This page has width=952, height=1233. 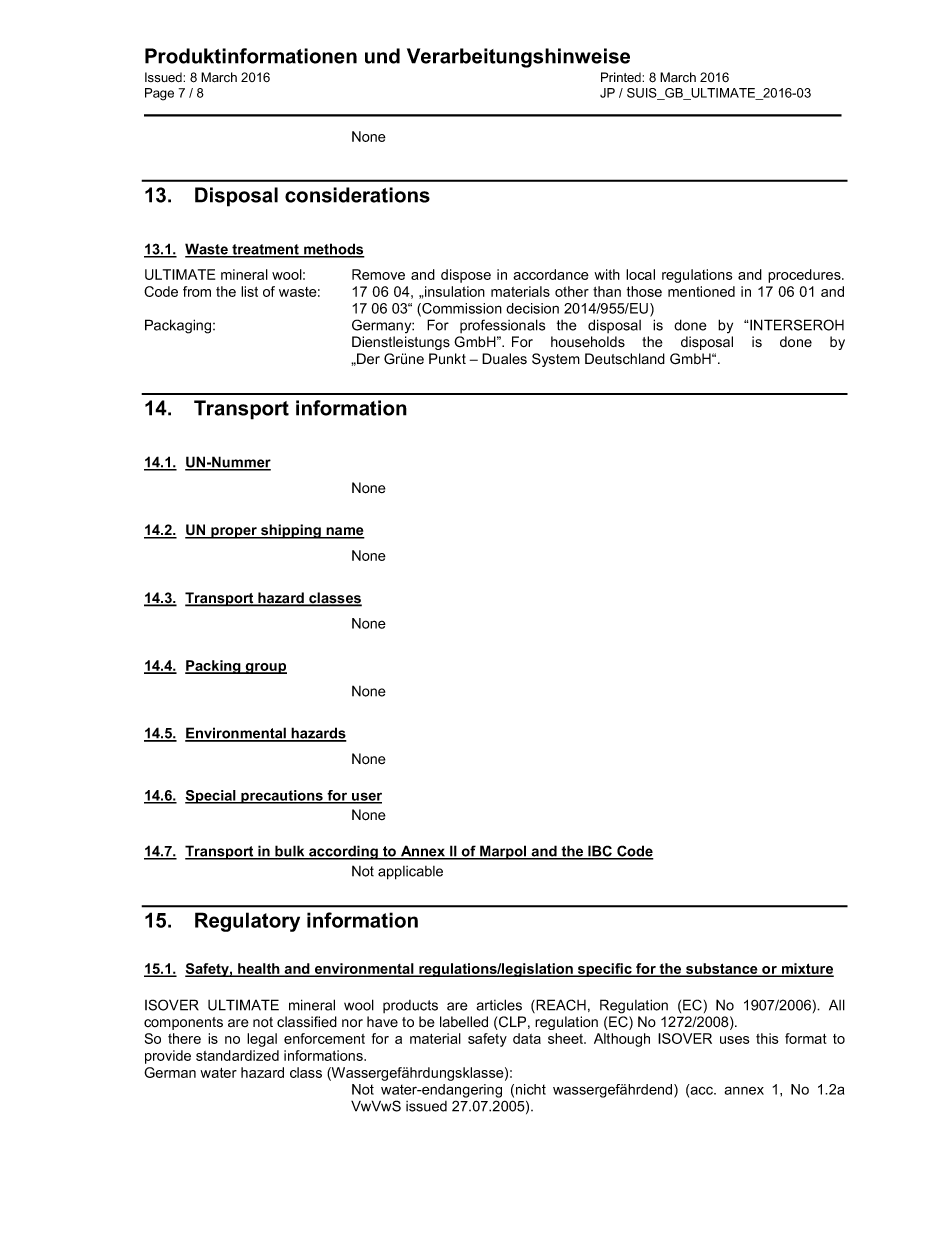 What do you see at coordinates (625, 359) in the page?
I see `Deutschland` at bounding box center [625, 359].
